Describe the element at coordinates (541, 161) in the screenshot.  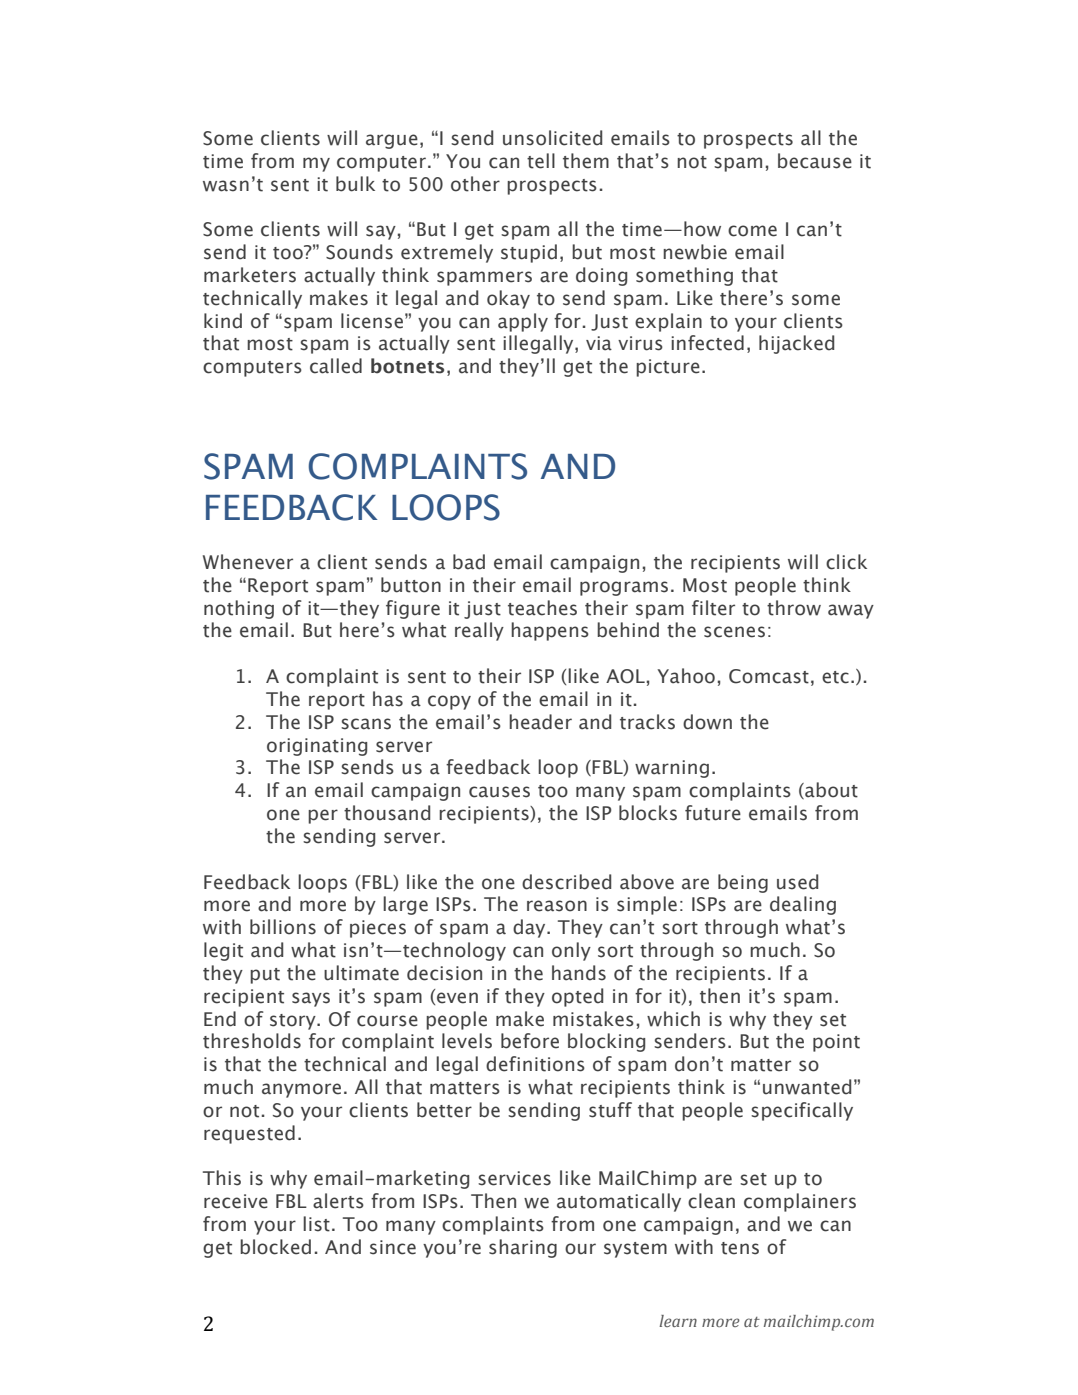
I see `tell` at that location.
